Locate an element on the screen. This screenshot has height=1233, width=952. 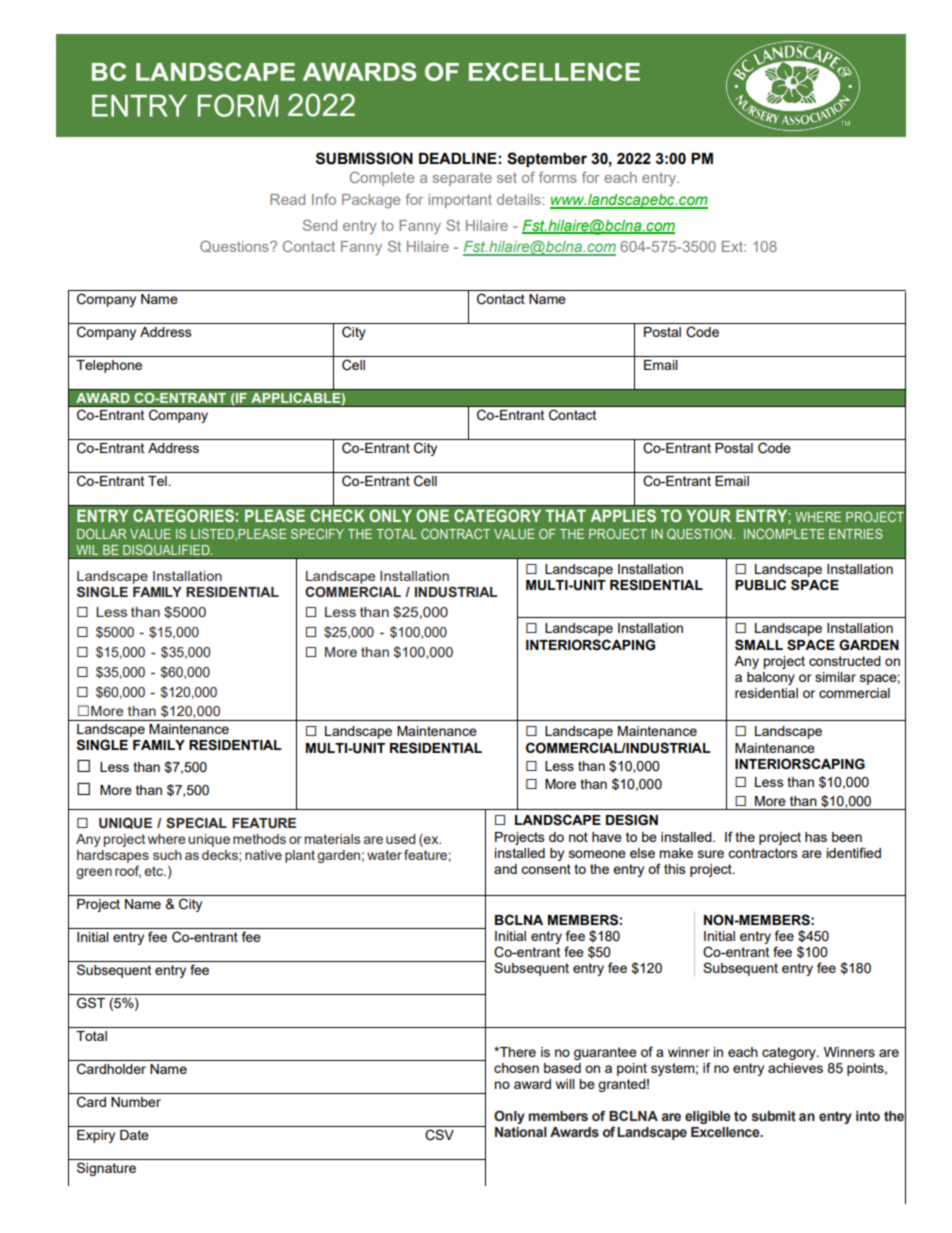
DOLLAR is located at coordinates (102, 534).
